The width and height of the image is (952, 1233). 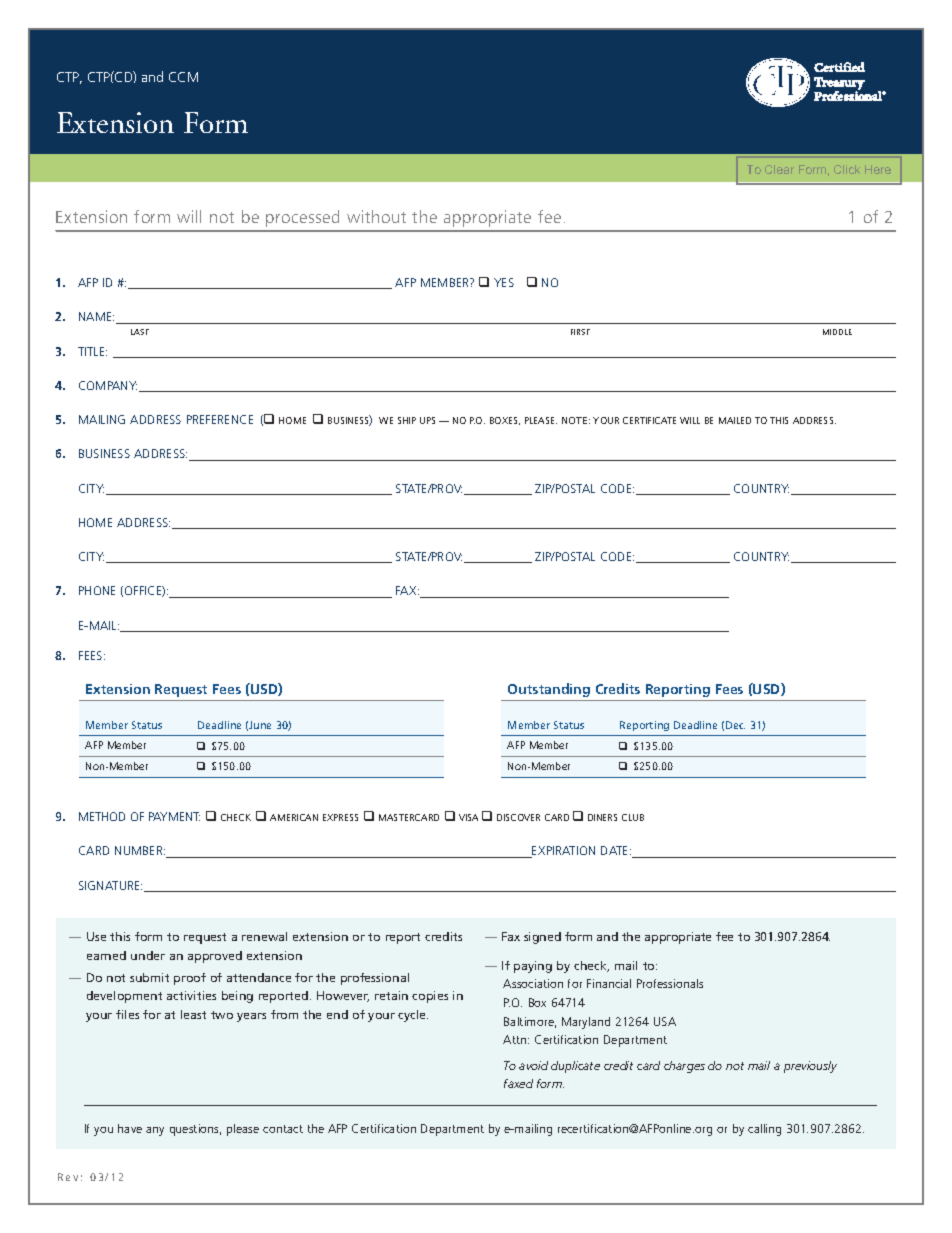 I want to click on calling, so click(x=764, y=1130).
